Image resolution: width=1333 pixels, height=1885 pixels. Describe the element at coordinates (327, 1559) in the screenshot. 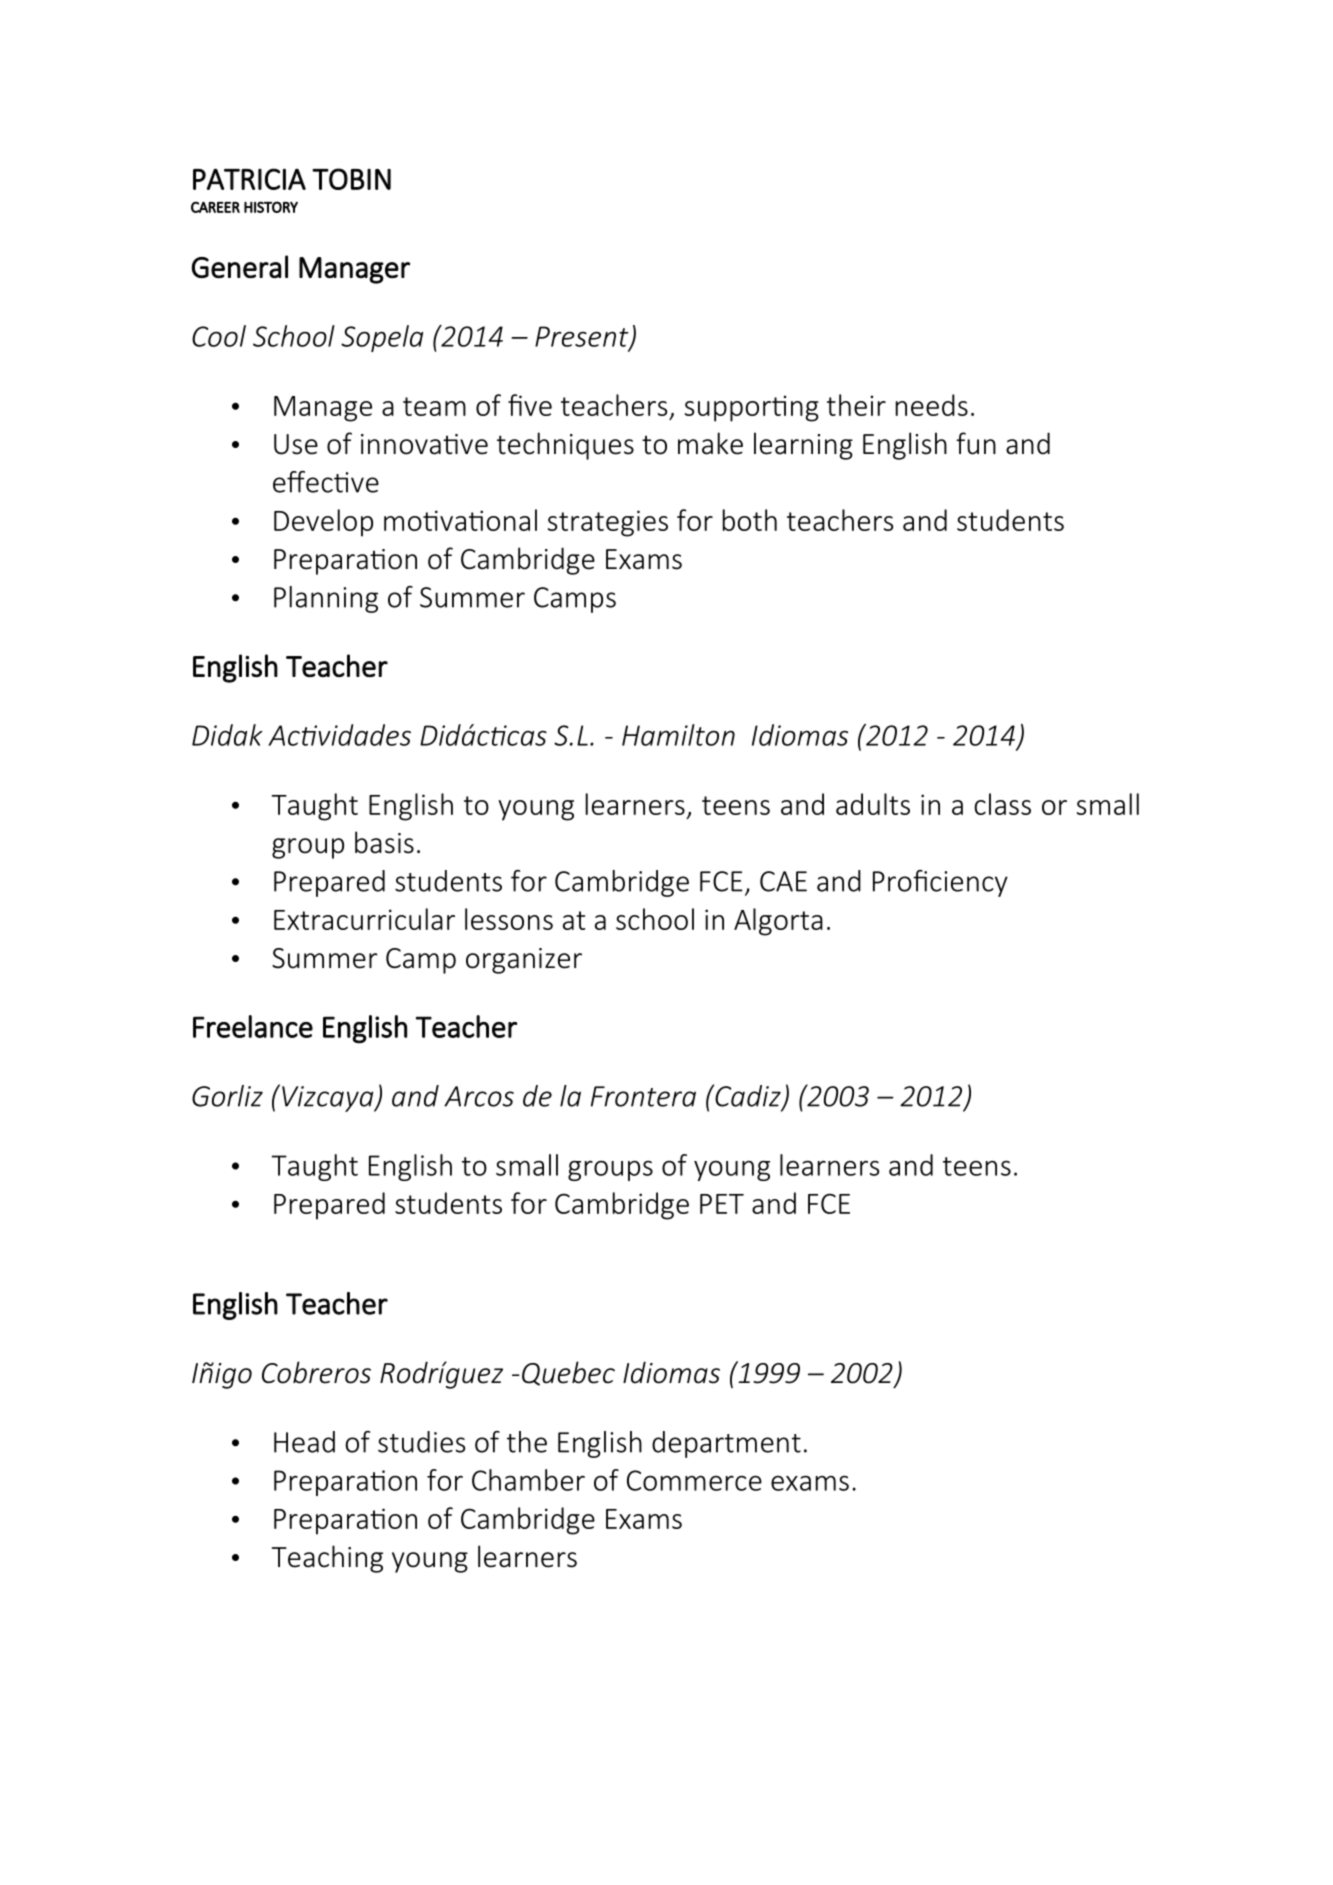

I see `Teaching` at that location.
